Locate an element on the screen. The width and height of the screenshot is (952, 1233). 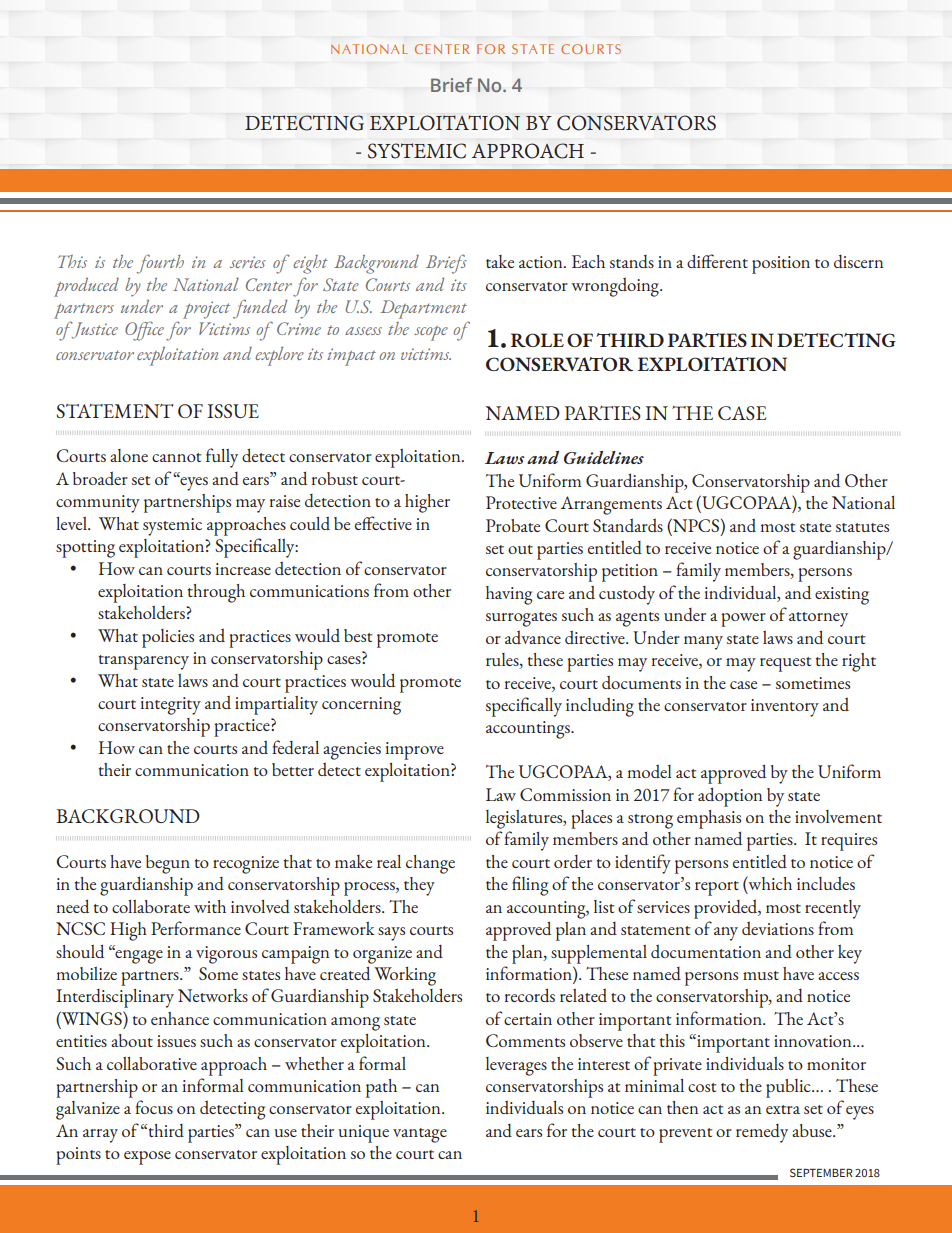
statutes is located at coordinates (862, 527).
